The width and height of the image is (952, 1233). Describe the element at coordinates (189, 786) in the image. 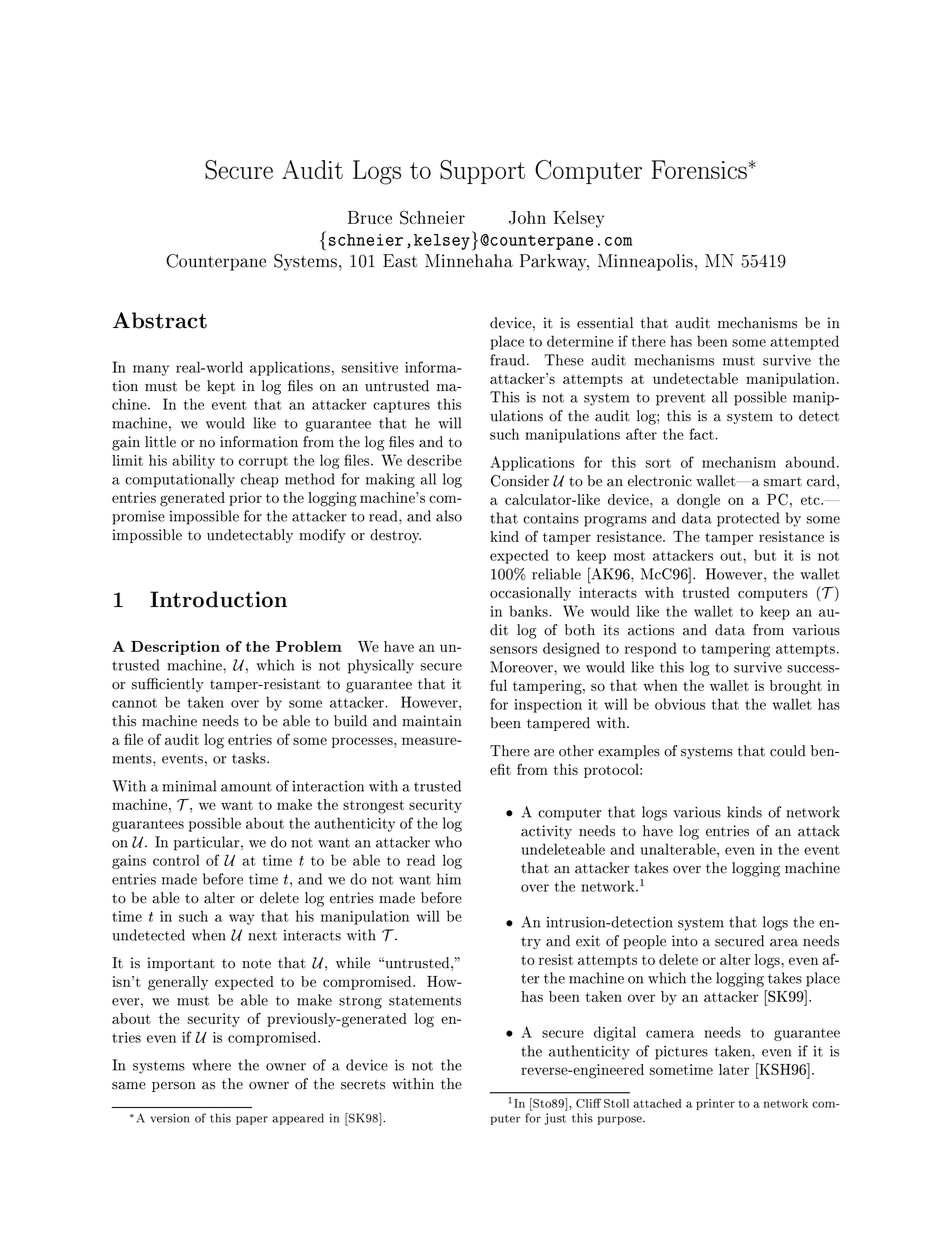

I see `minimal` at that location.
